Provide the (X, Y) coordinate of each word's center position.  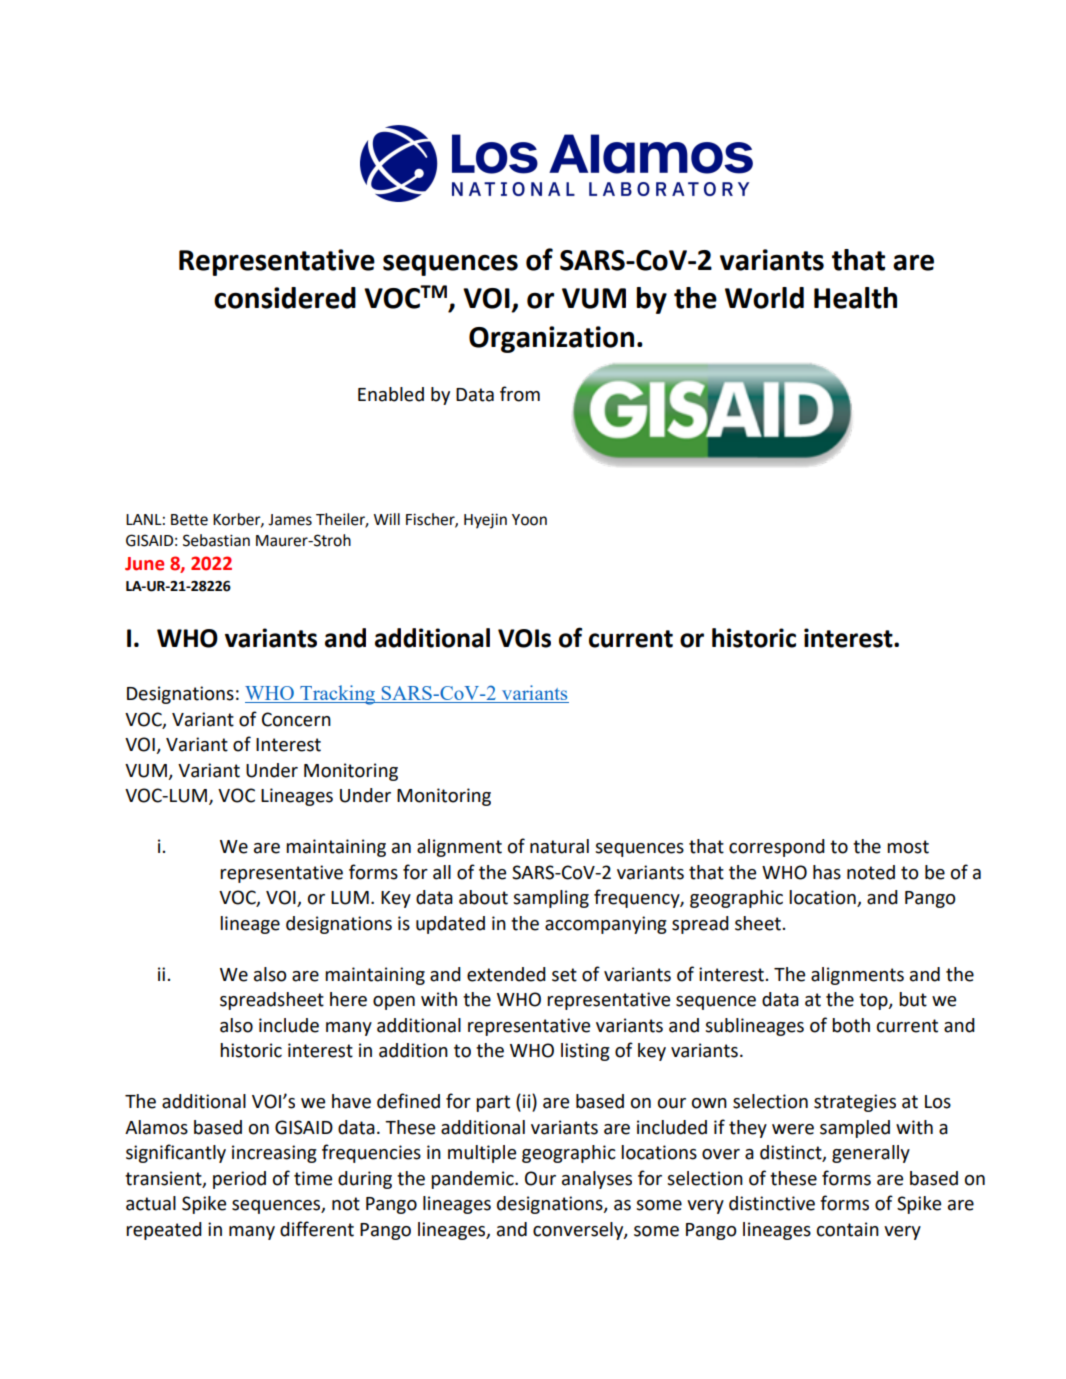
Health (855, 298)
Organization (551, 339)
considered (285, 298)
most (908, 847)
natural (559, 846)
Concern (296, 719)
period (239, 1180)
